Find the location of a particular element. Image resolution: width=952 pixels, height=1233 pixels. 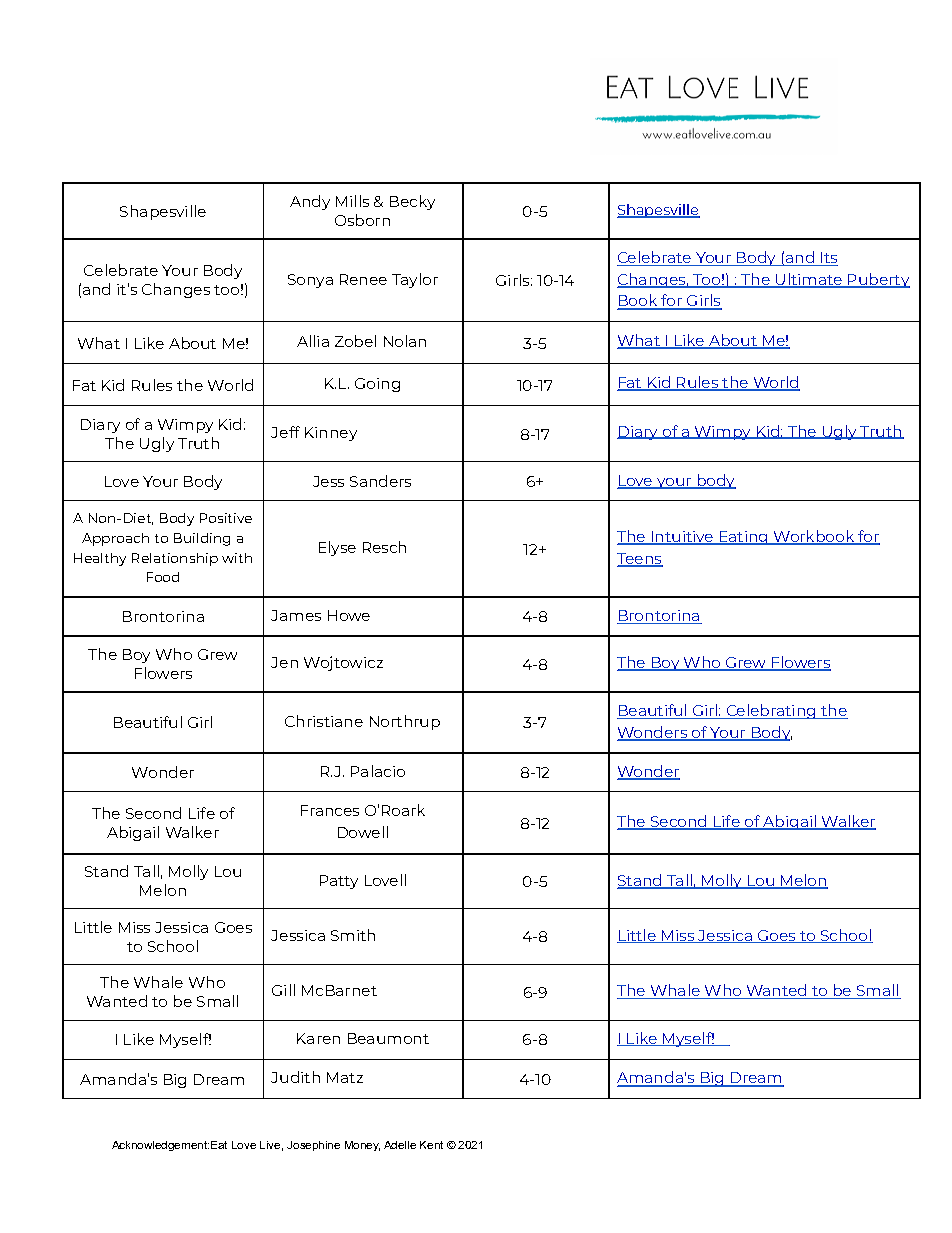

Beaumont is located at coordinates (388, 1038).
